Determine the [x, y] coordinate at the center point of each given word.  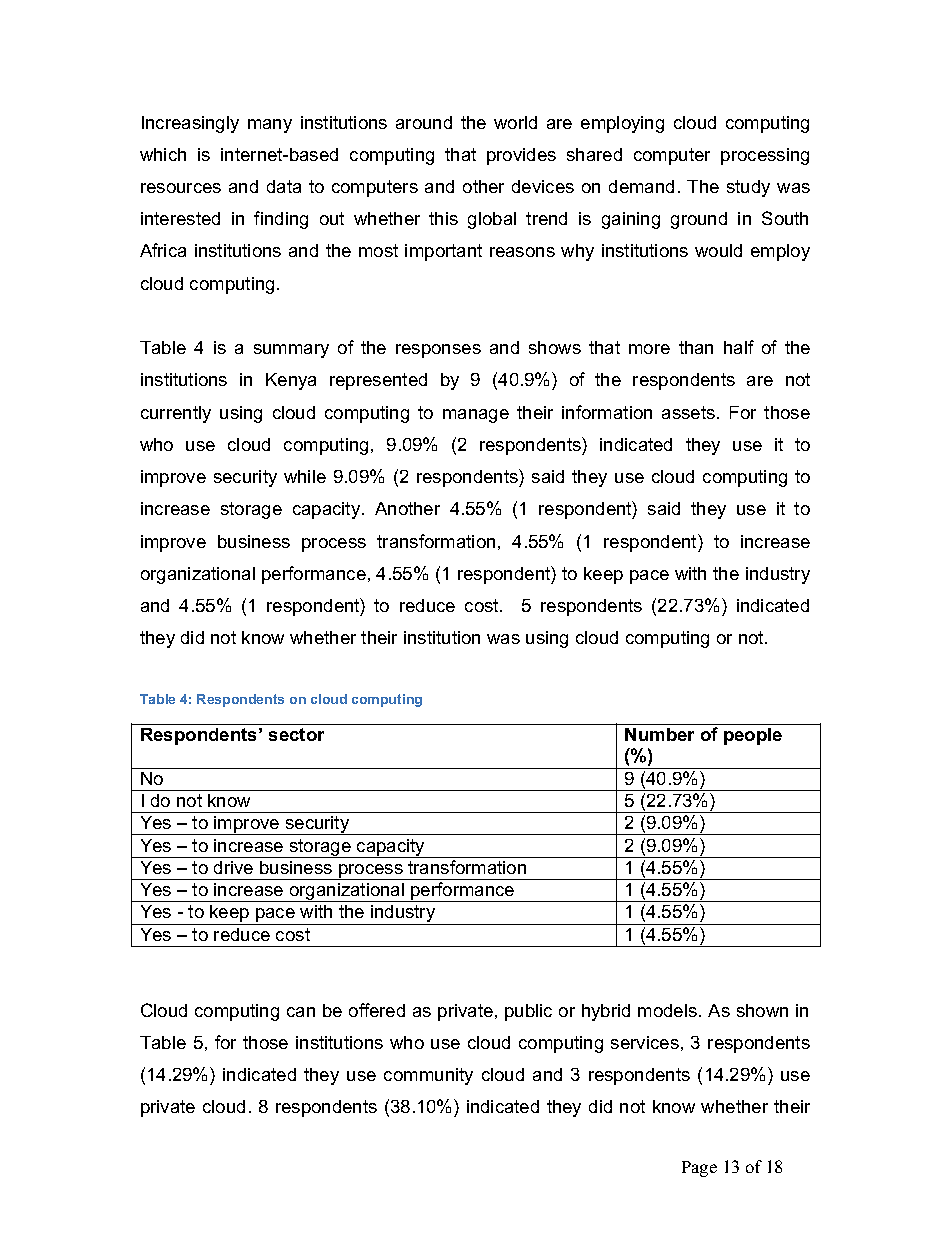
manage [476, 416]
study [748, 188]
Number [659, 734]
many [270, 126]
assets [688, 412]
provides [521, 156]
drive [233, 867]
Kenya [291, 381]
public [528, 1012]
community [428, 1076]
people [753, 736]
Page [699, 1169]
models [669, 1010]
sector [296, 734]
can [301, 1012]
